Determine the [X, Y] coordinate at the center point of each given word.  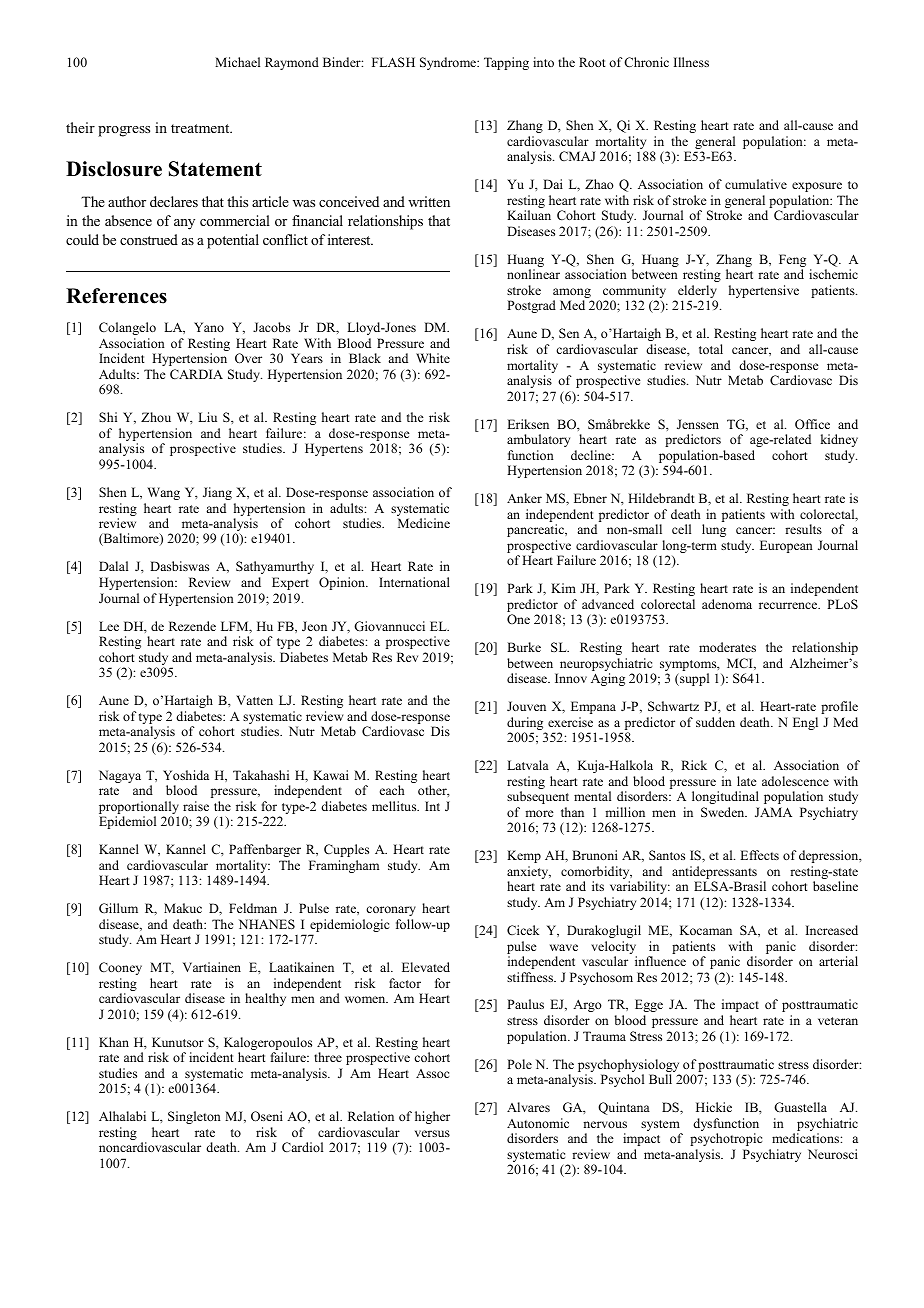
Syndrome [449, 63]
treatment [201, 128]
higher [432, 1117]
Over [248, 358]
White [433, 358]
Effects [759, 855]
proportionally [139, 809]
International [414, 582]
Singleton [194, 1117]
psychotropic [726, 1139]
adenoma [727, 604]
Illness [691, 62]
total [711, 349]
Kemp [524, 856]
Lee [109, 626]
